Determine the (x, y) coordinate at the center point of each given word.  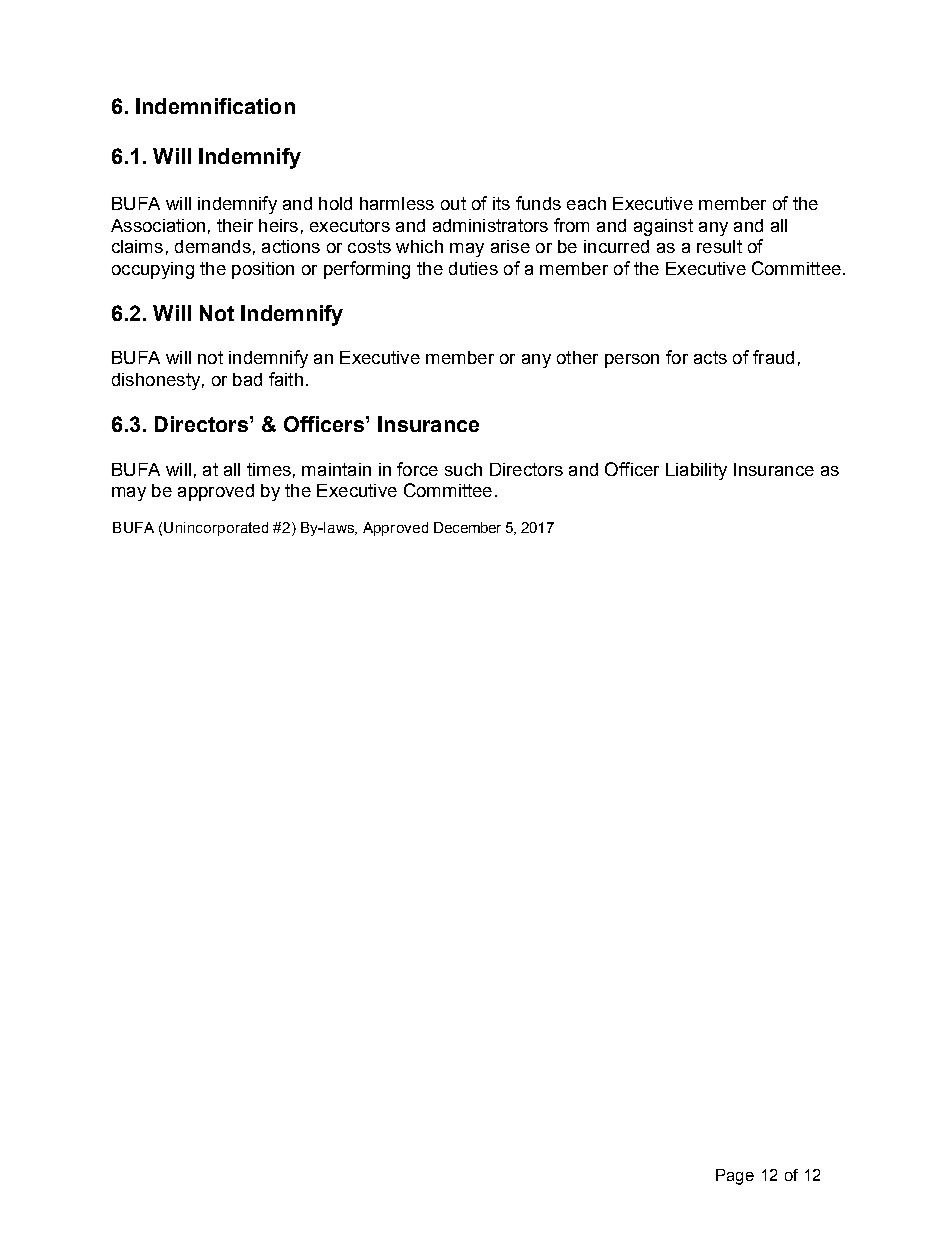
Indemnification (215, 106)
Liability (696, 471)
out (453, 203)
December (467, 527)
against (663, 227)
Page (735, 1177)
